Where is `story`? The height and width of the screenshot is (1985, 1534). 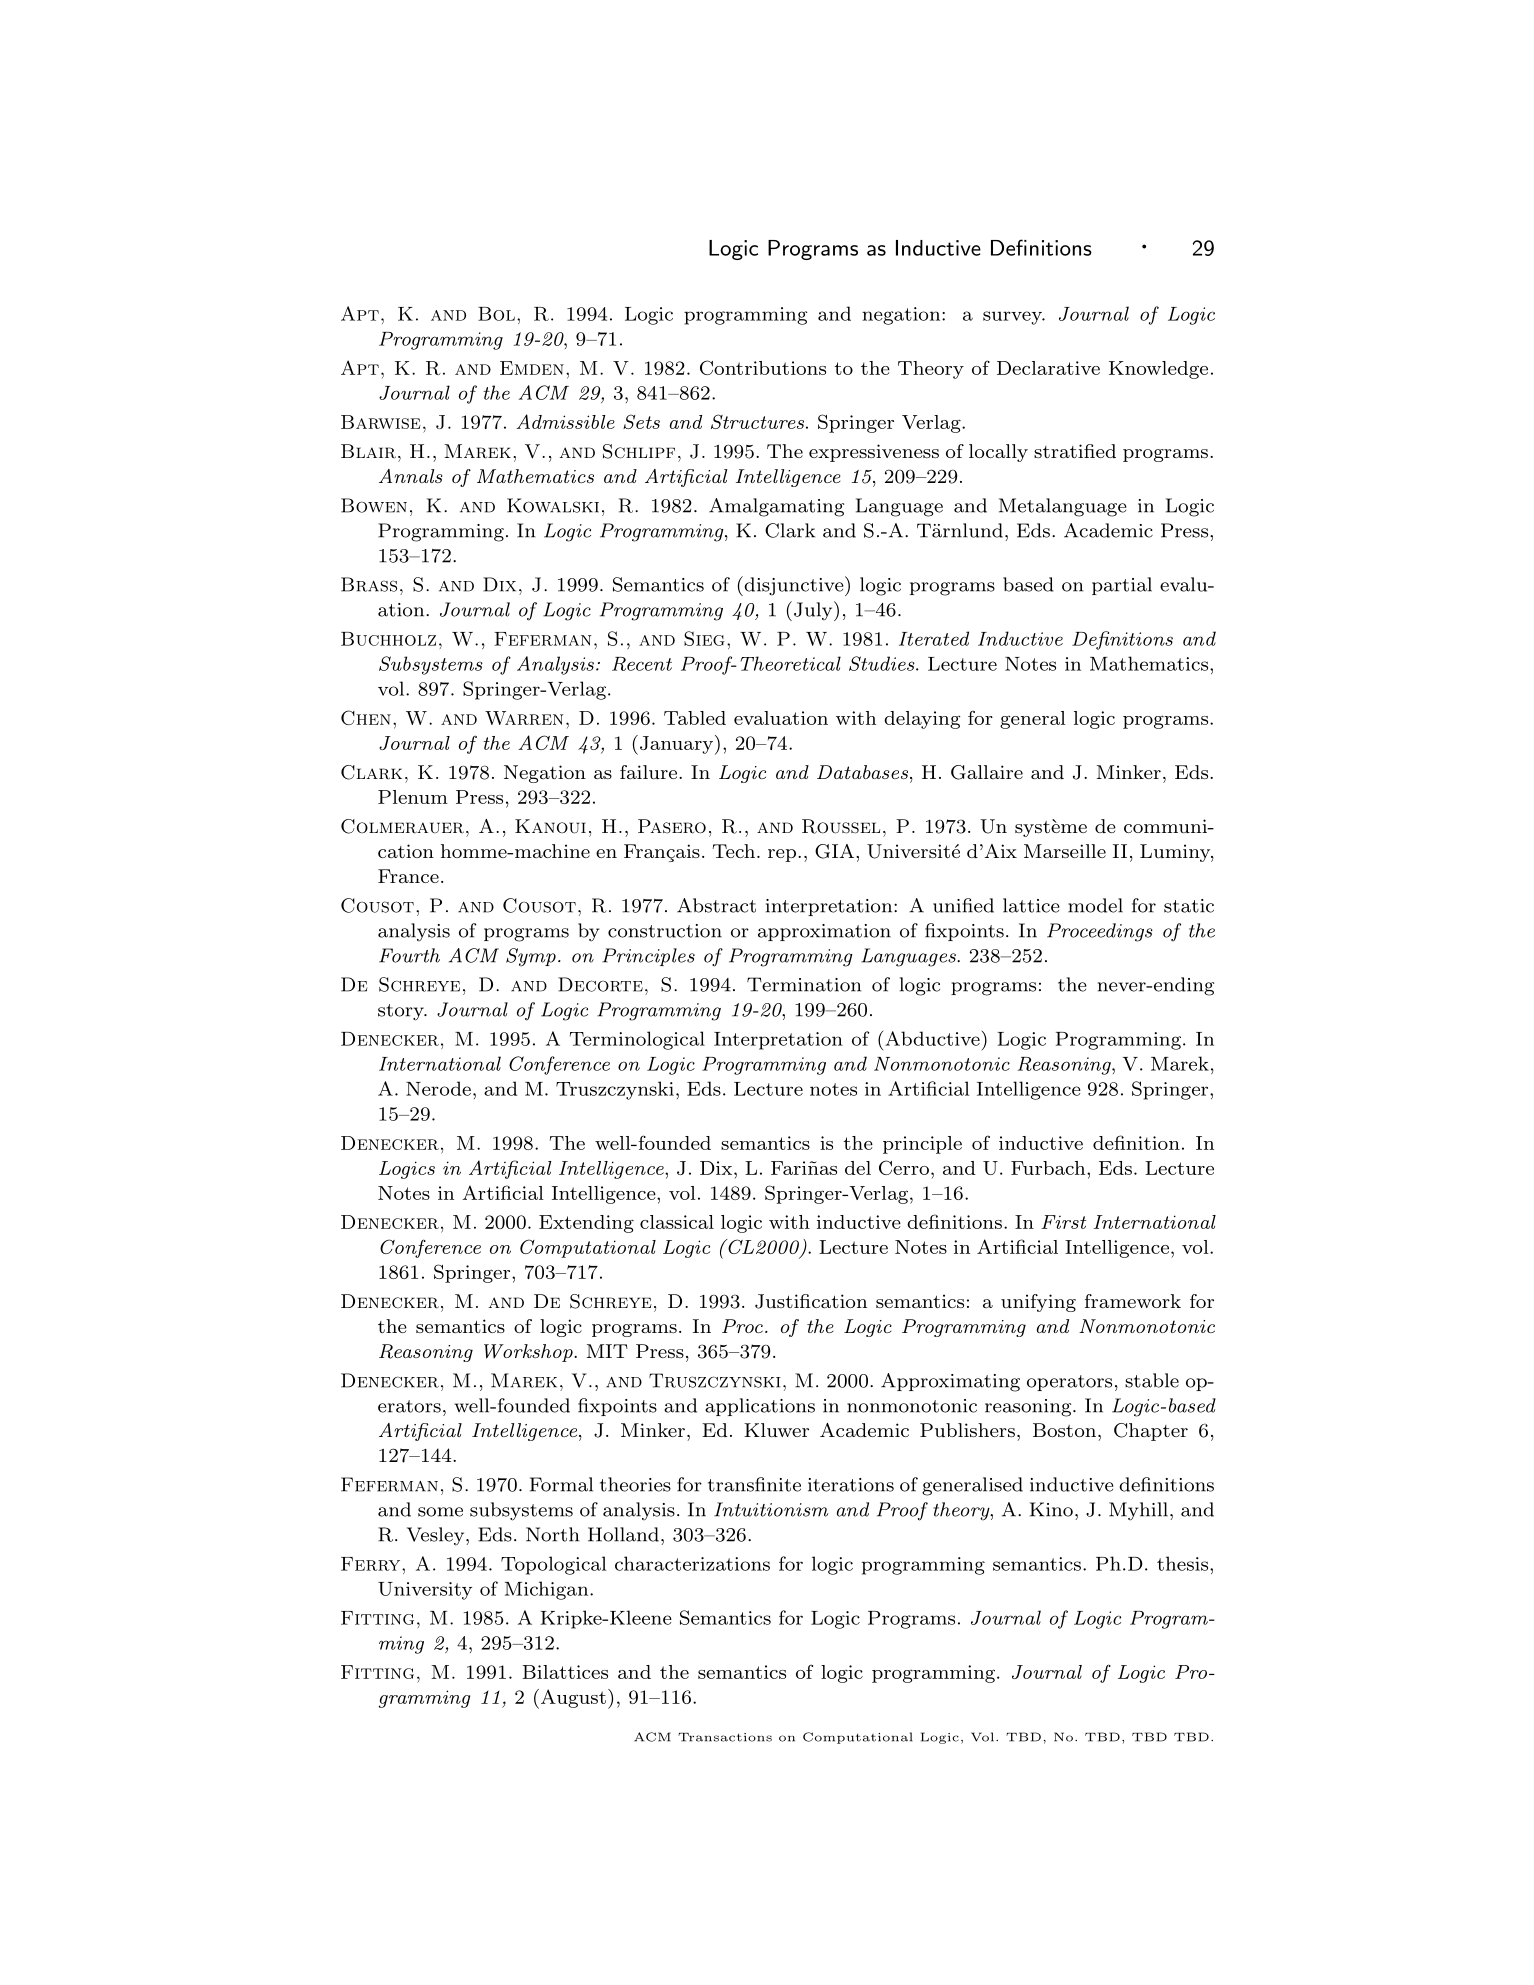 story is located at coordinates (402, 1012).
